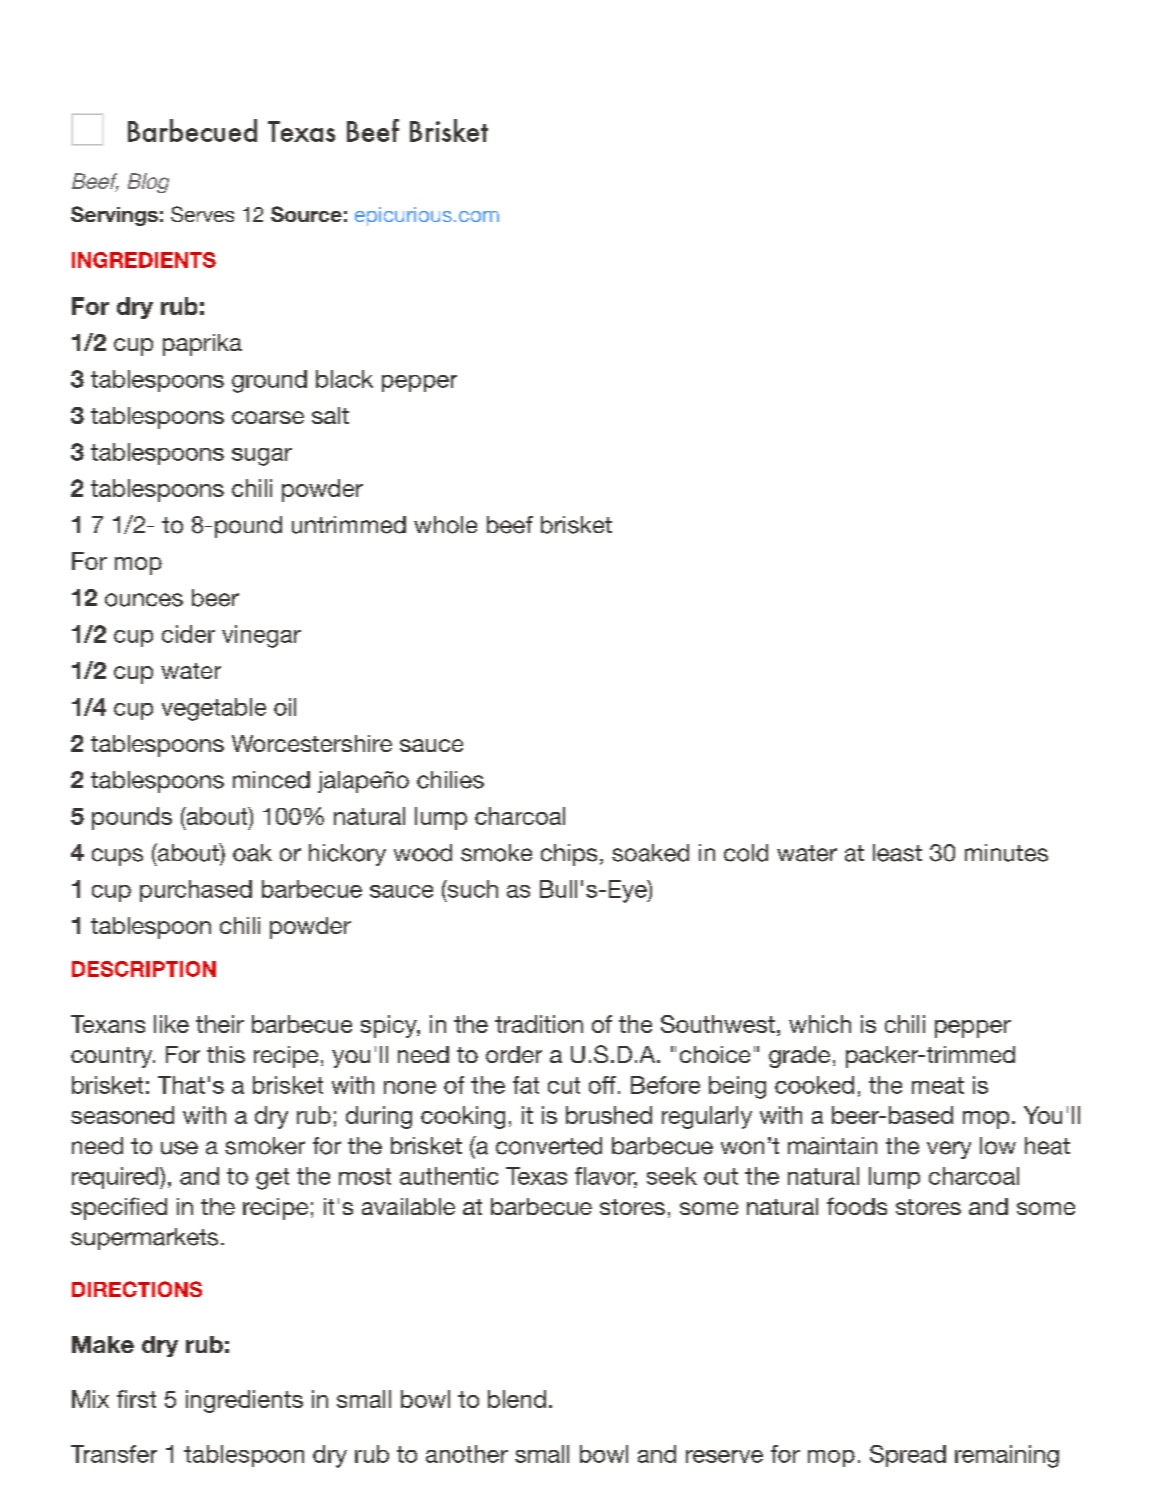 This screenshot has height=1503, width=1161. Describe the element at coordinates (344, 379) in the screenshot. I see `black` at that location.
